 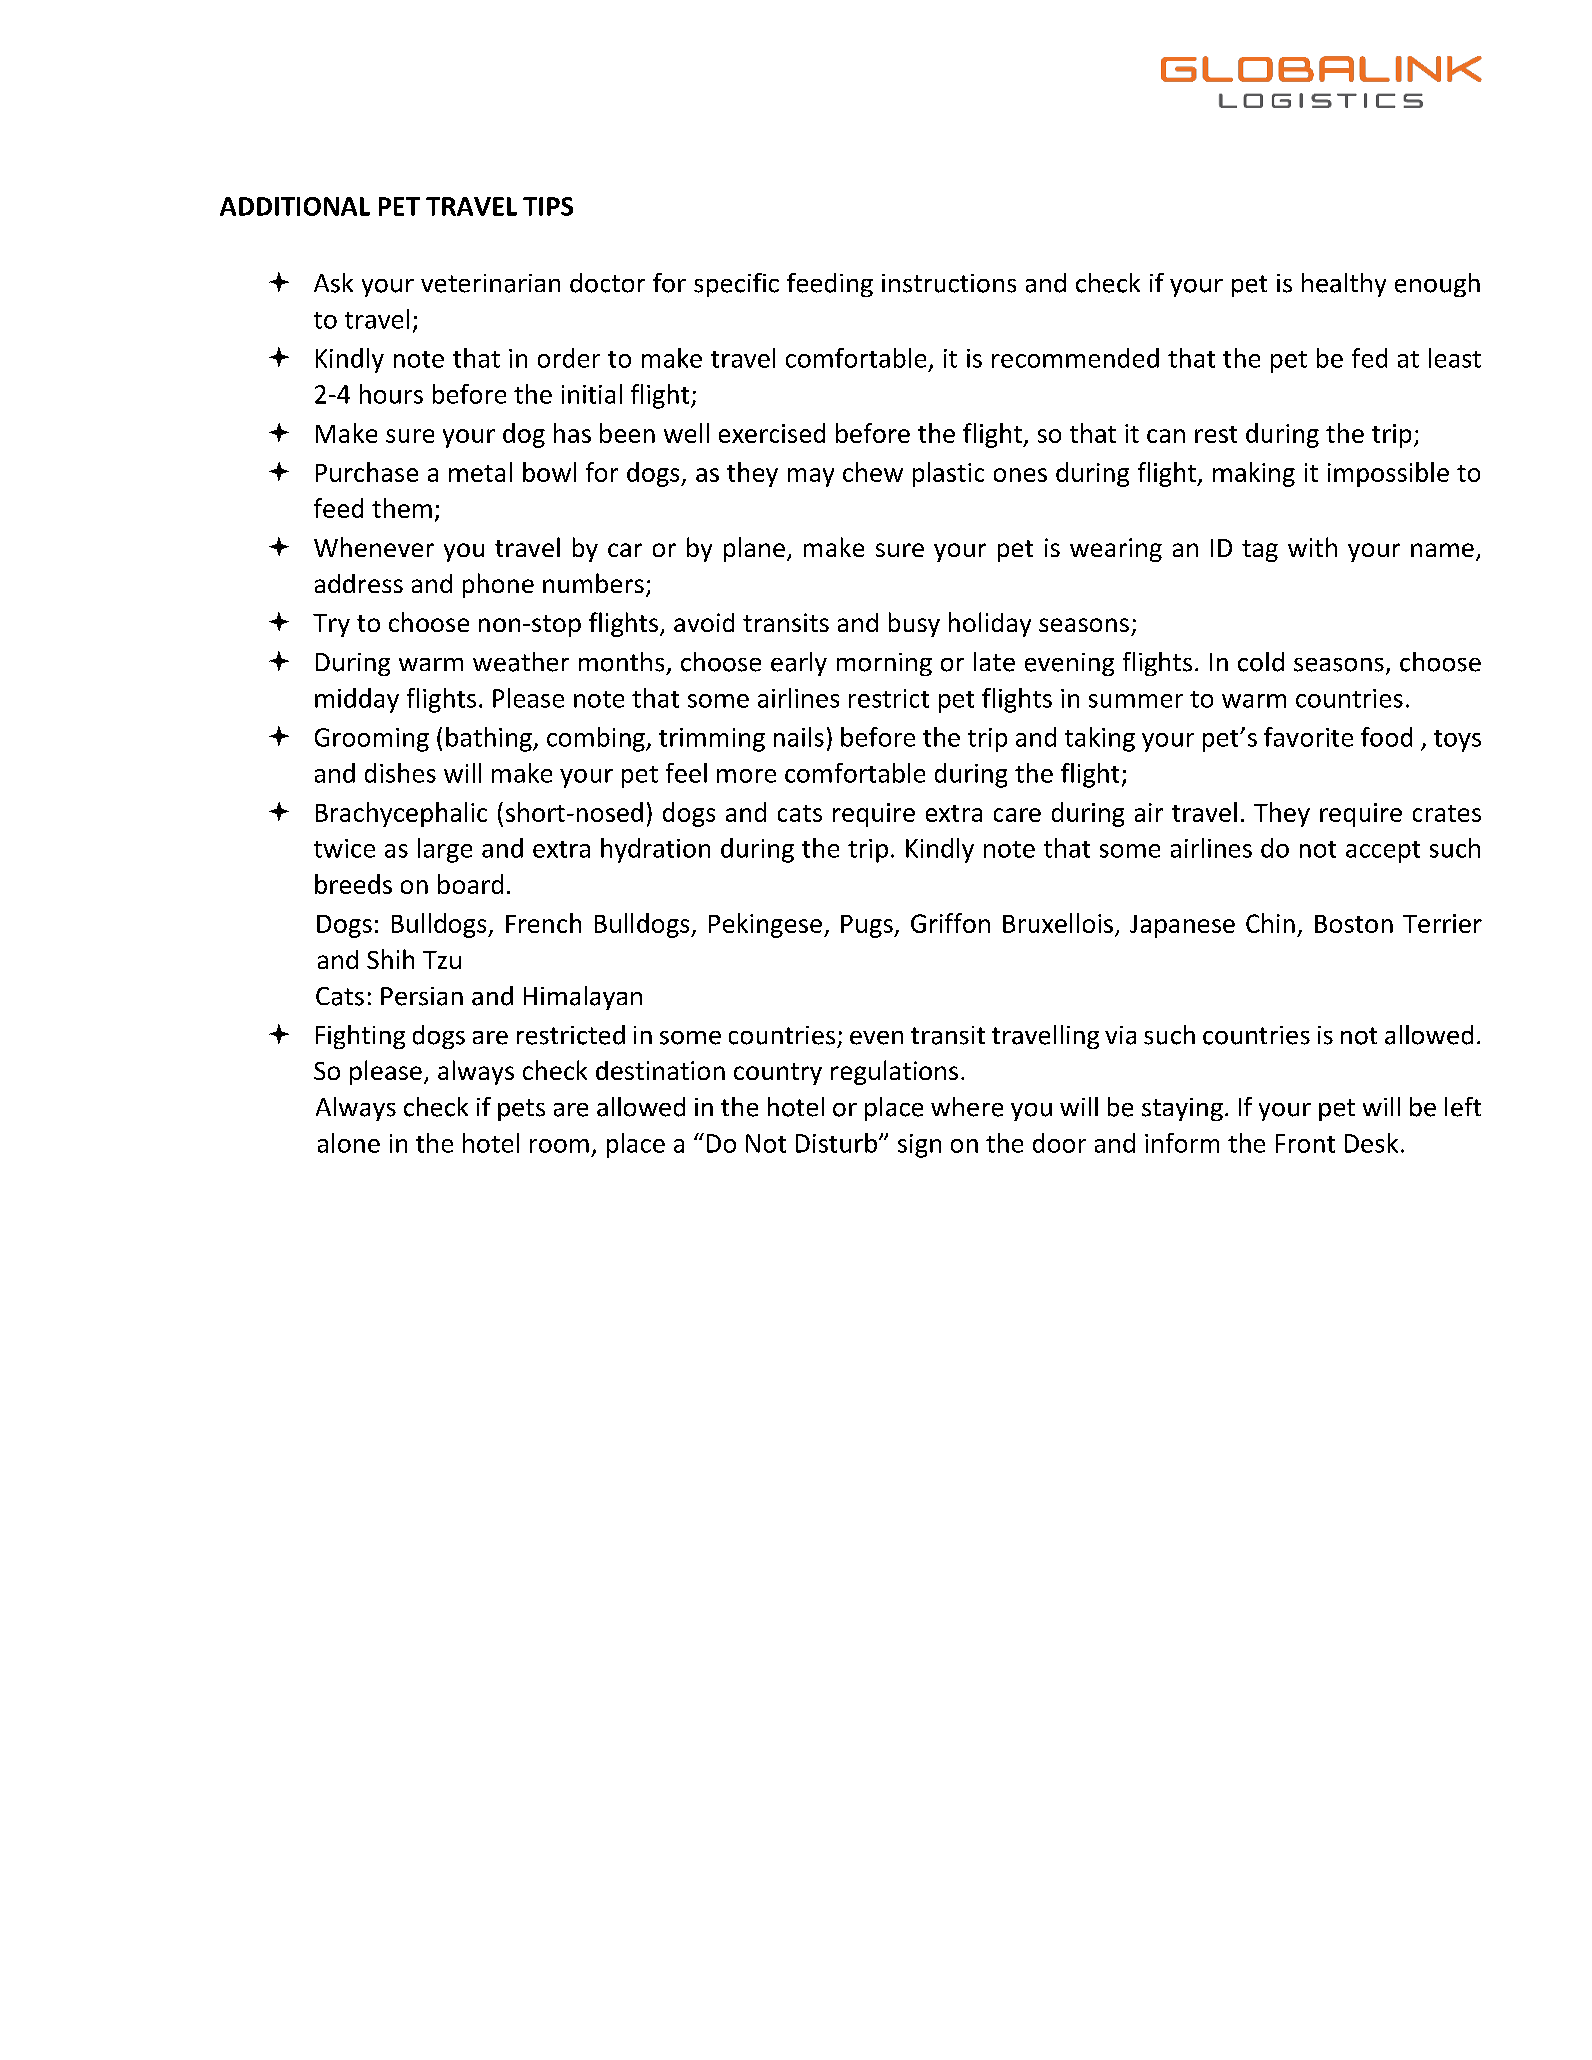 I want to click on impossible, so click(x=1388, y=474).
